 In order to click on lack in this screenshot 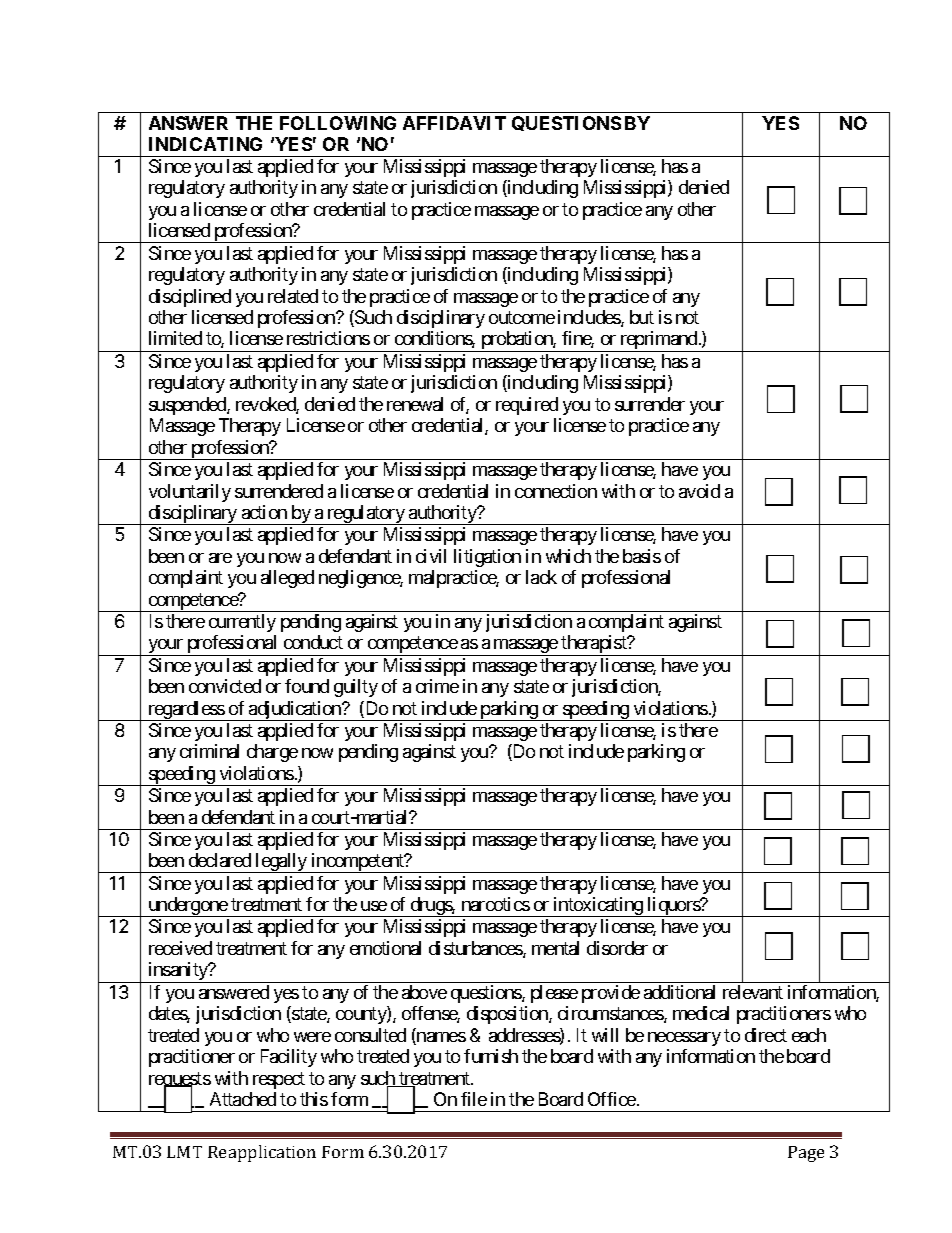, I will do `click(541, 577)`.
